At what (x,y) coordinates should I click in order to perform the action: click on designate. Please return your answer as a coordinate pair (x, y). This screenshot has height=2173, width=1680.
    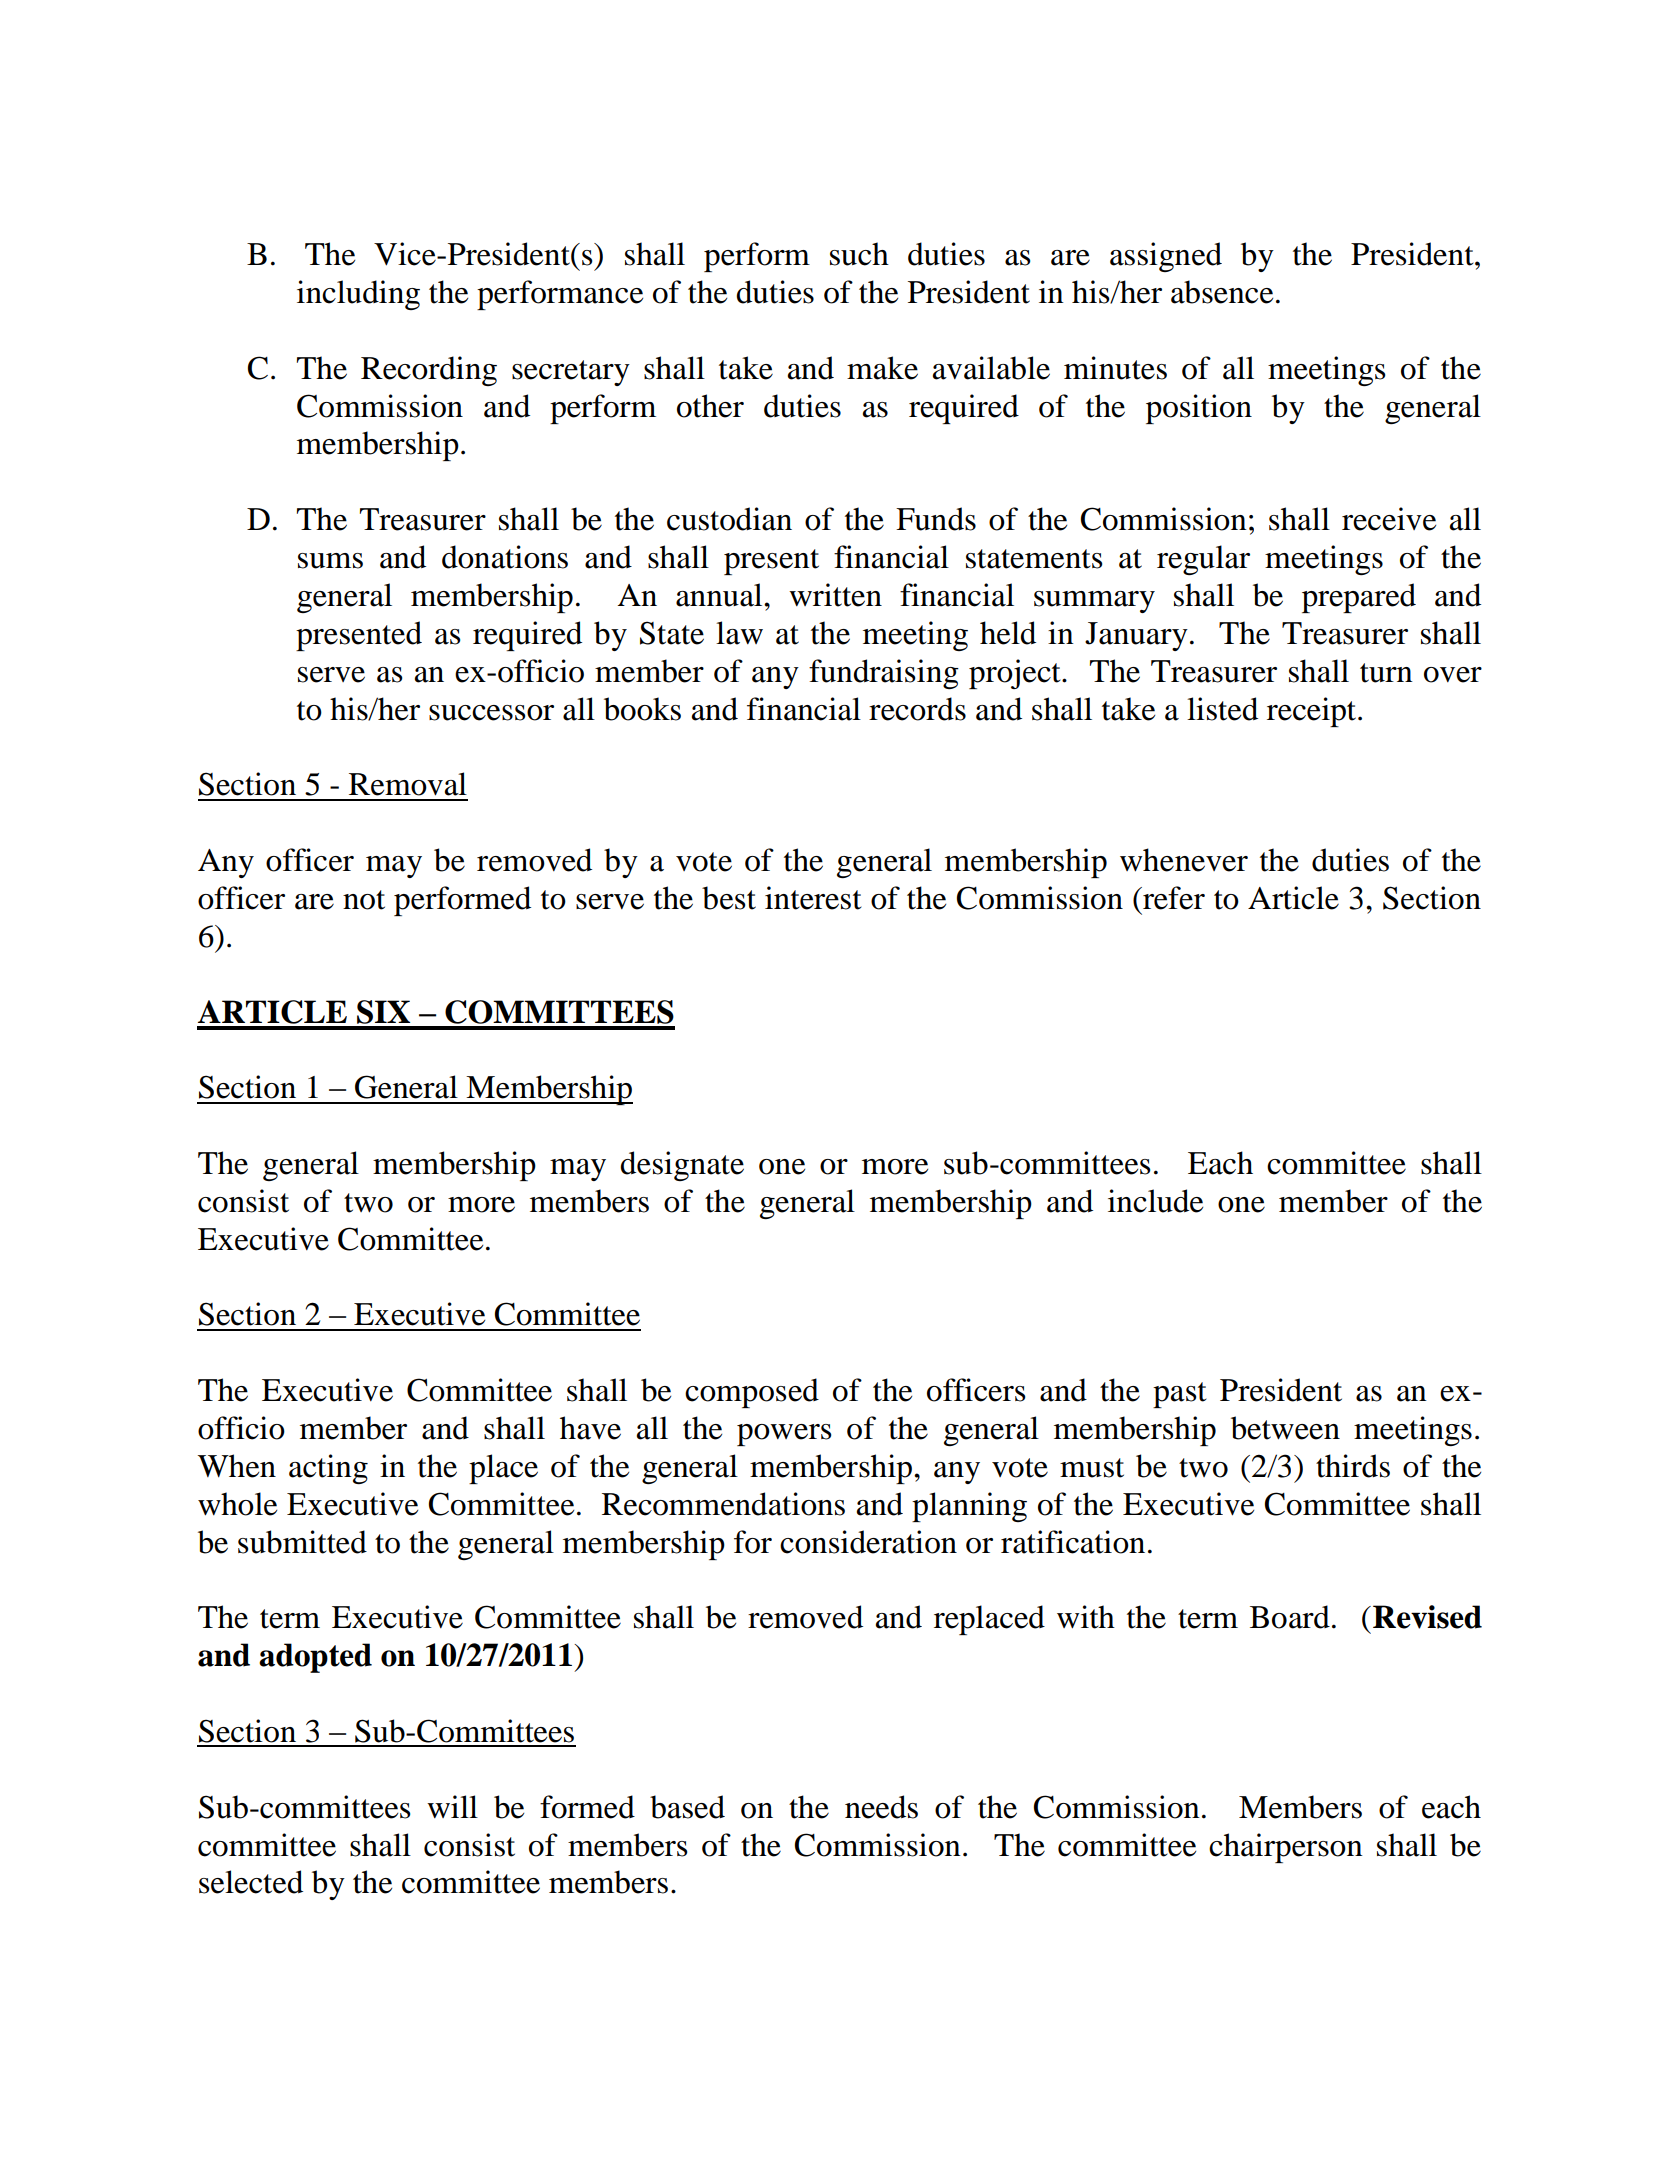
    Looking at the image, I should click on (682, 1166).
